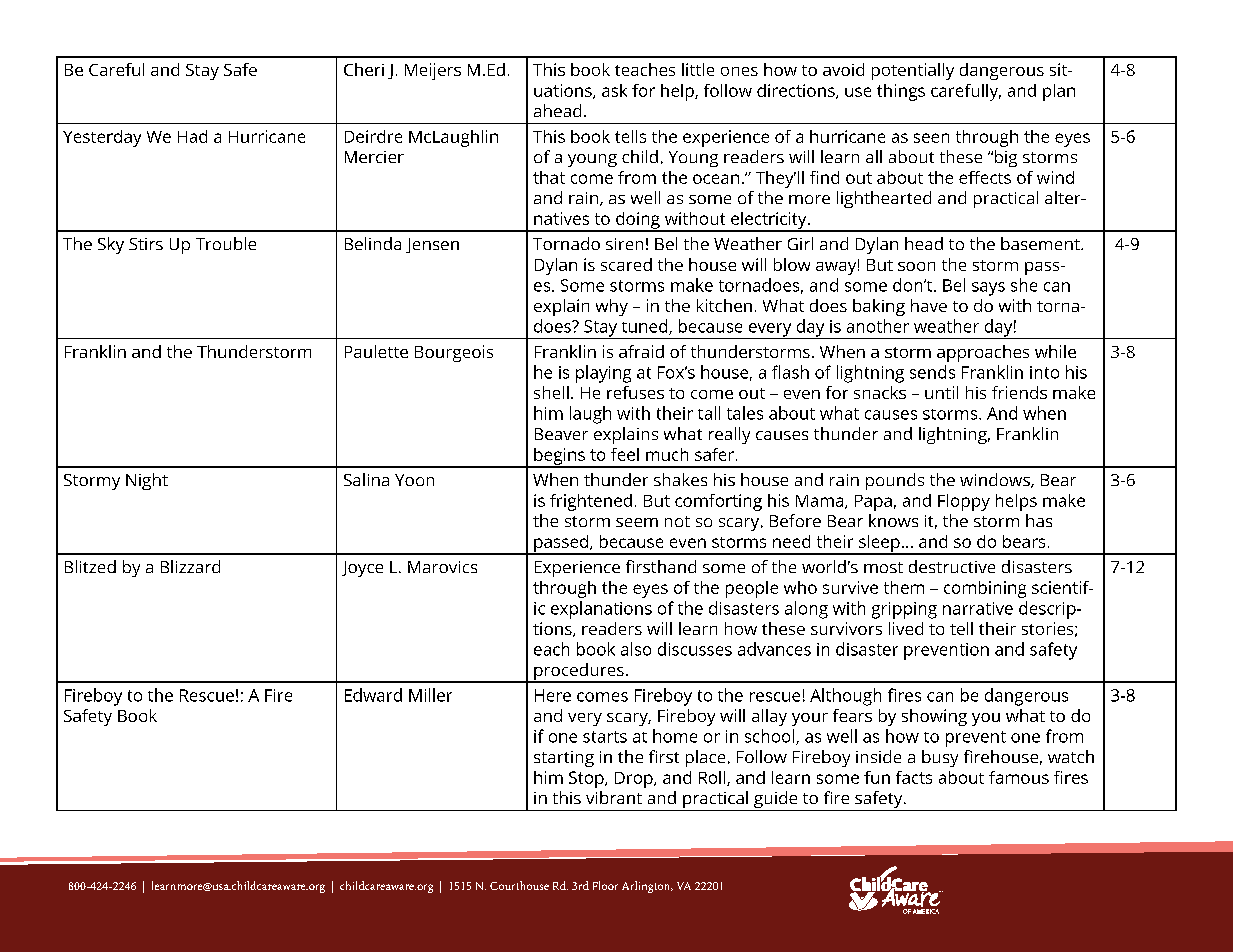 Image resolution: width=1233 pixels, height=952 pixels. Describe the element at coordinates (147, 481) in the screenshot. I see `Night` at that location.
